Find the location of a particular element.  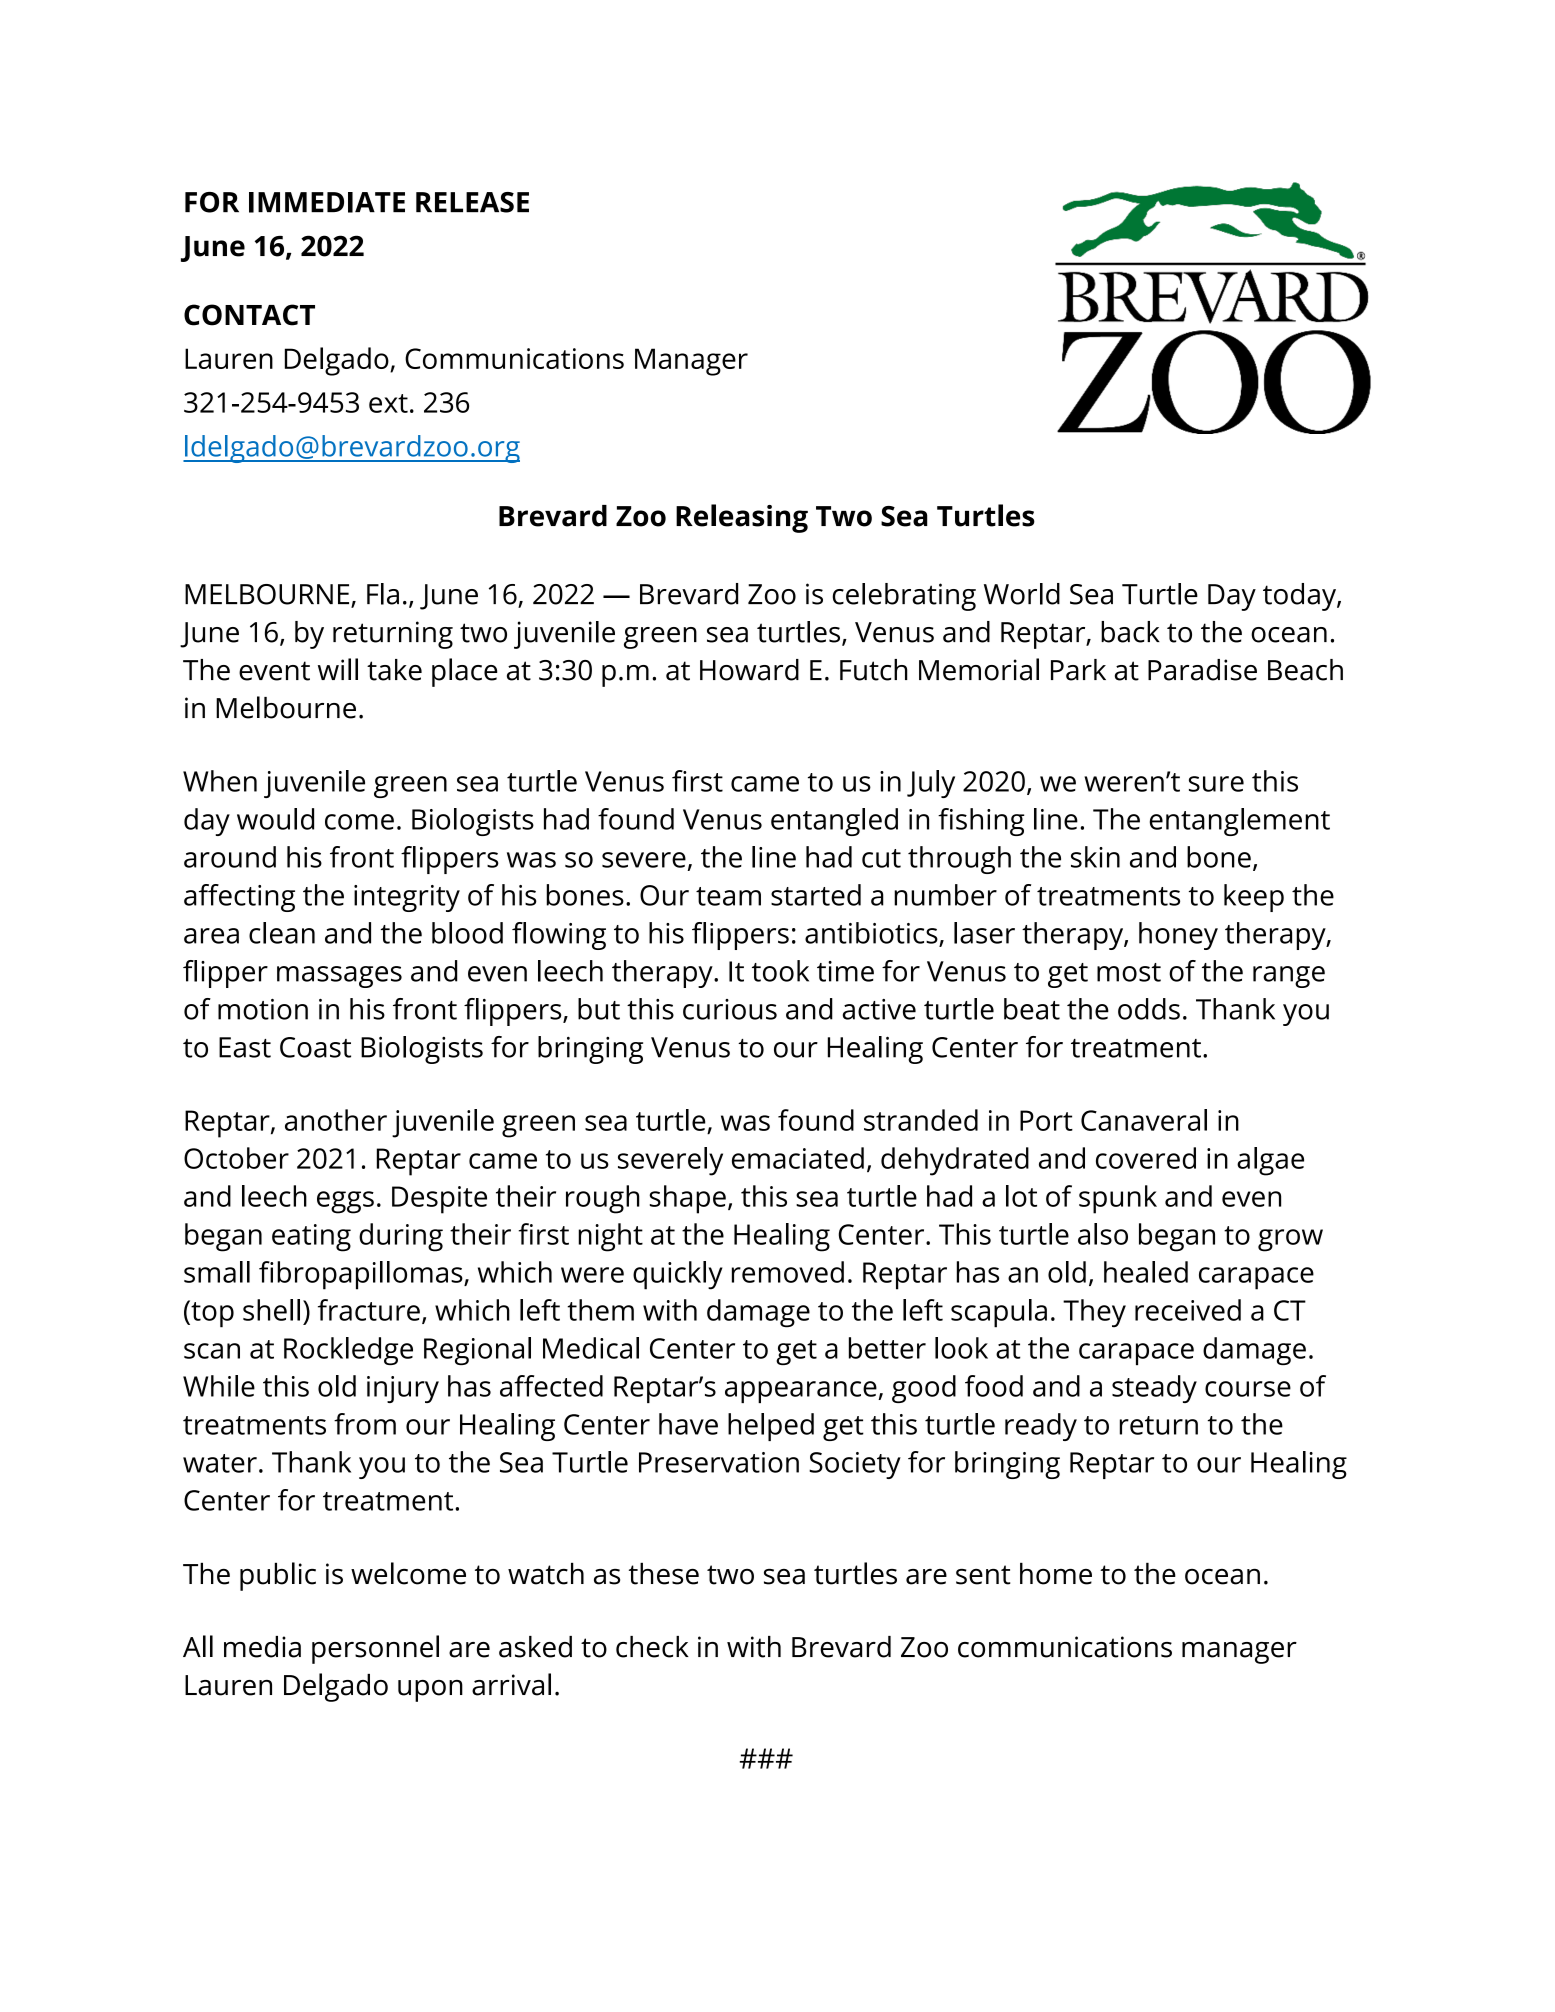

CONTACT is located at coordinates (249, 315).
